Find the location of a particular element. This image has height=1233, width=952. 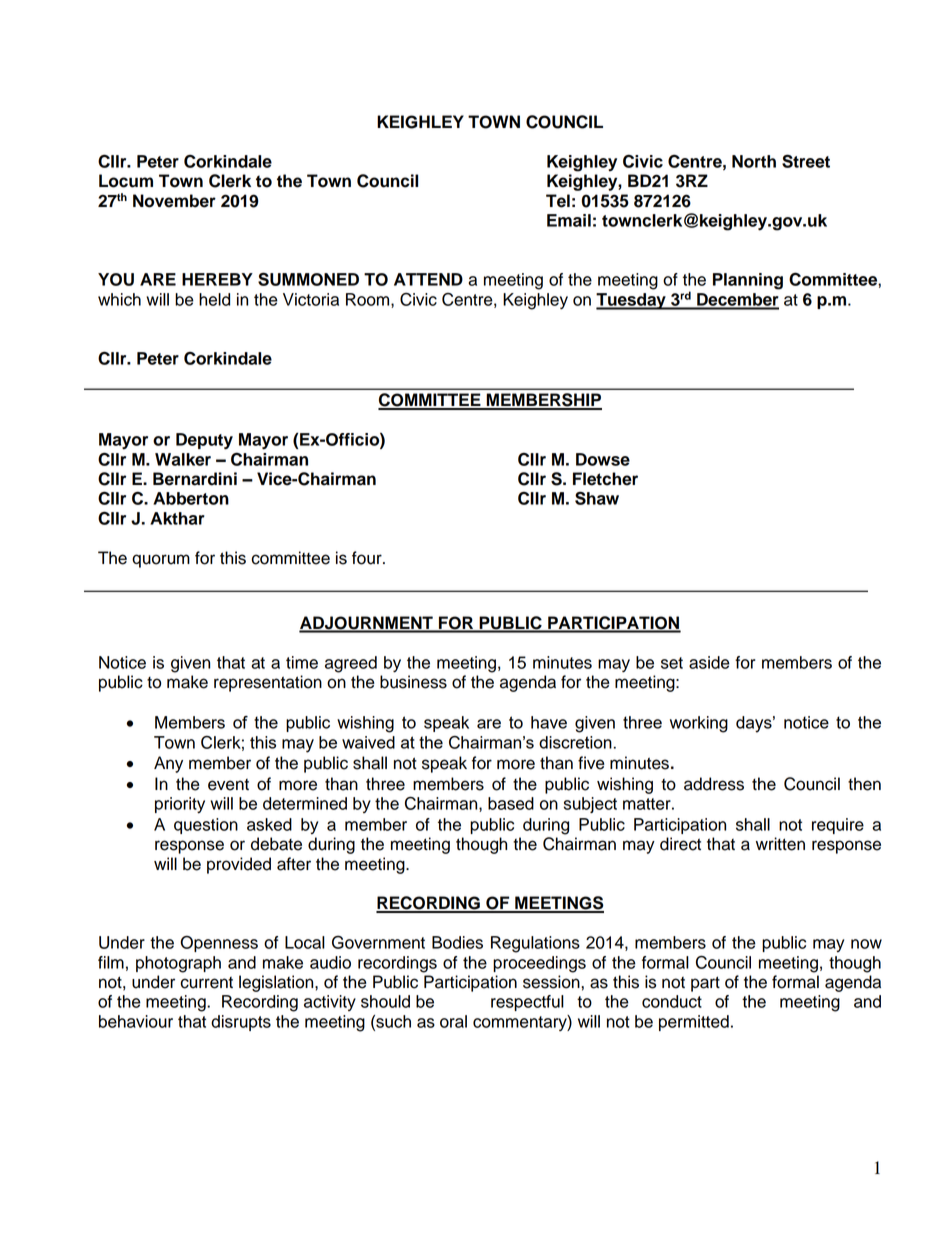

North is located at coordinates (754, 161).
